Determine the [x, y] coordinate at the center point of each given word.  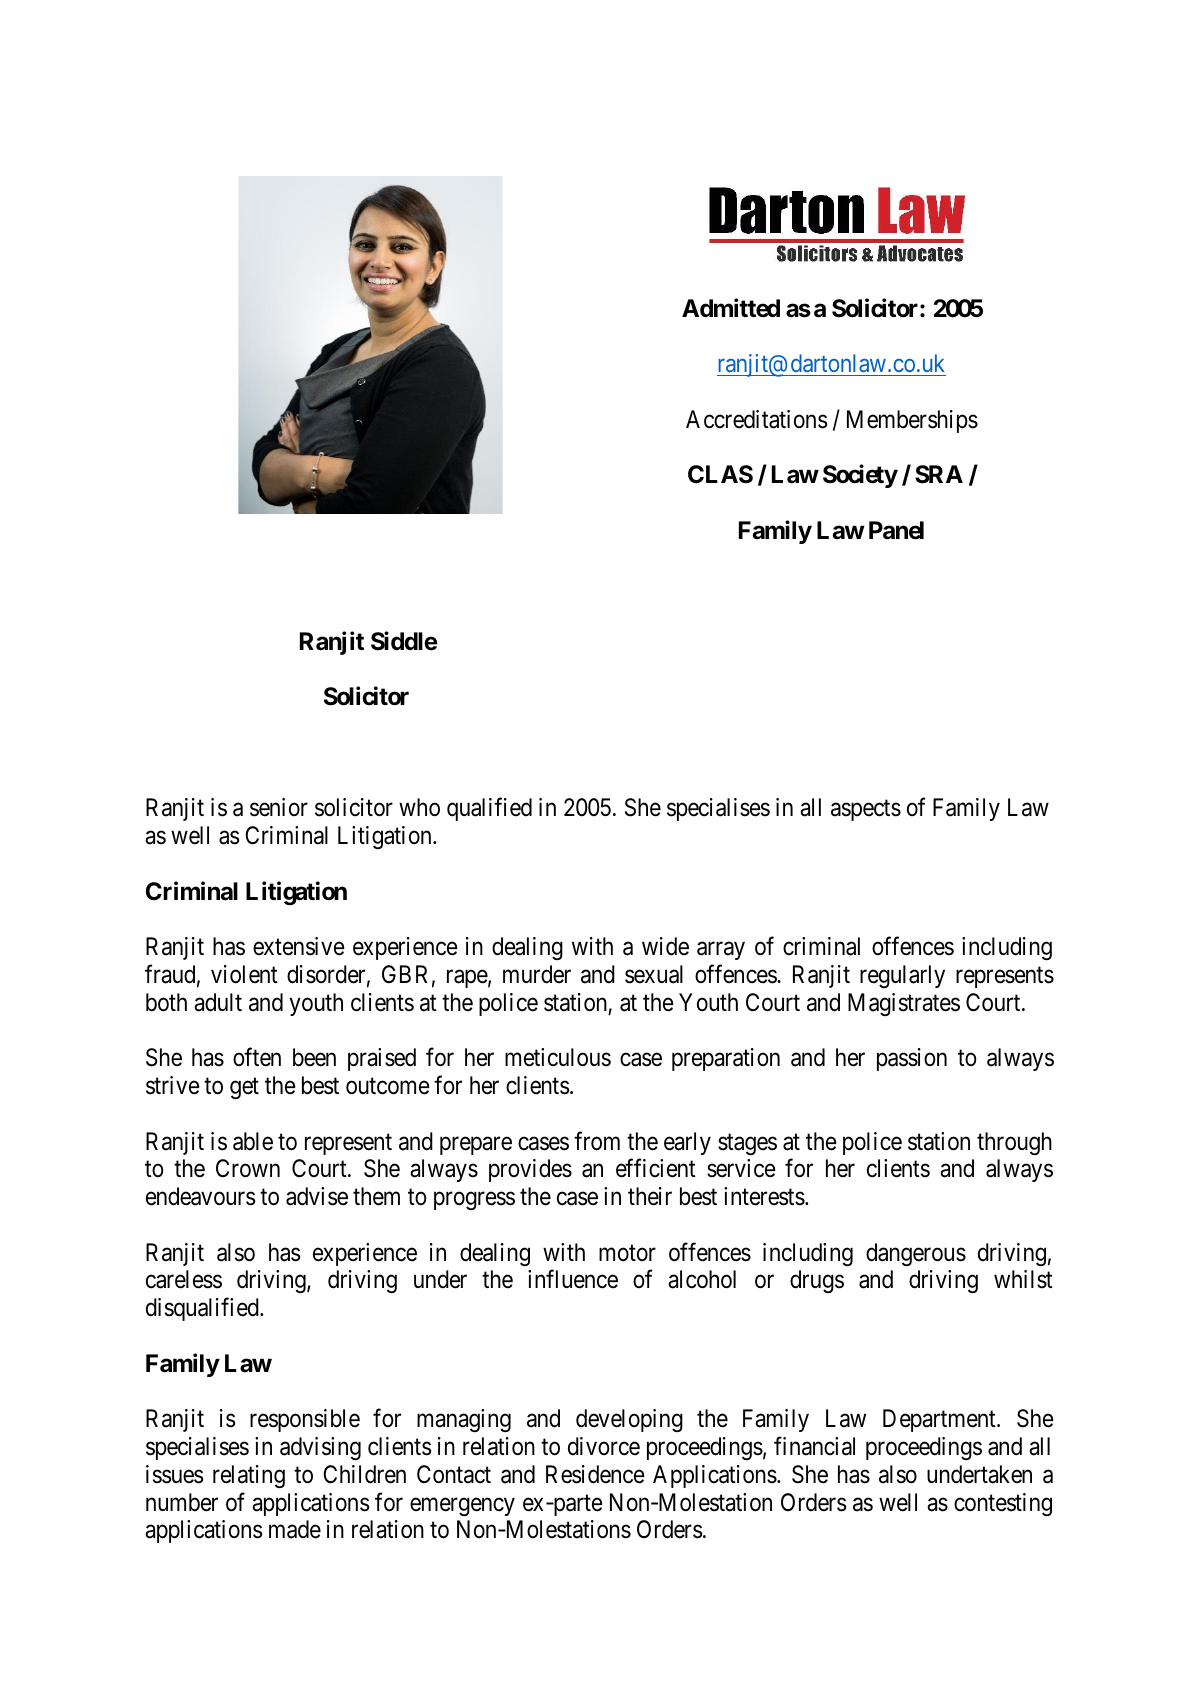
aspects [866, 810]
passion [912, 1059]
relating [249, 1476]
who [419, 807]
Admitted [731, 308]
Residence [595, 1474]
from [597, 1141]
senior [279, 807]
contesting [1003, 1504]
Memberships [912, 421]
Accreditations [756, 419]
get [244, 1088]
